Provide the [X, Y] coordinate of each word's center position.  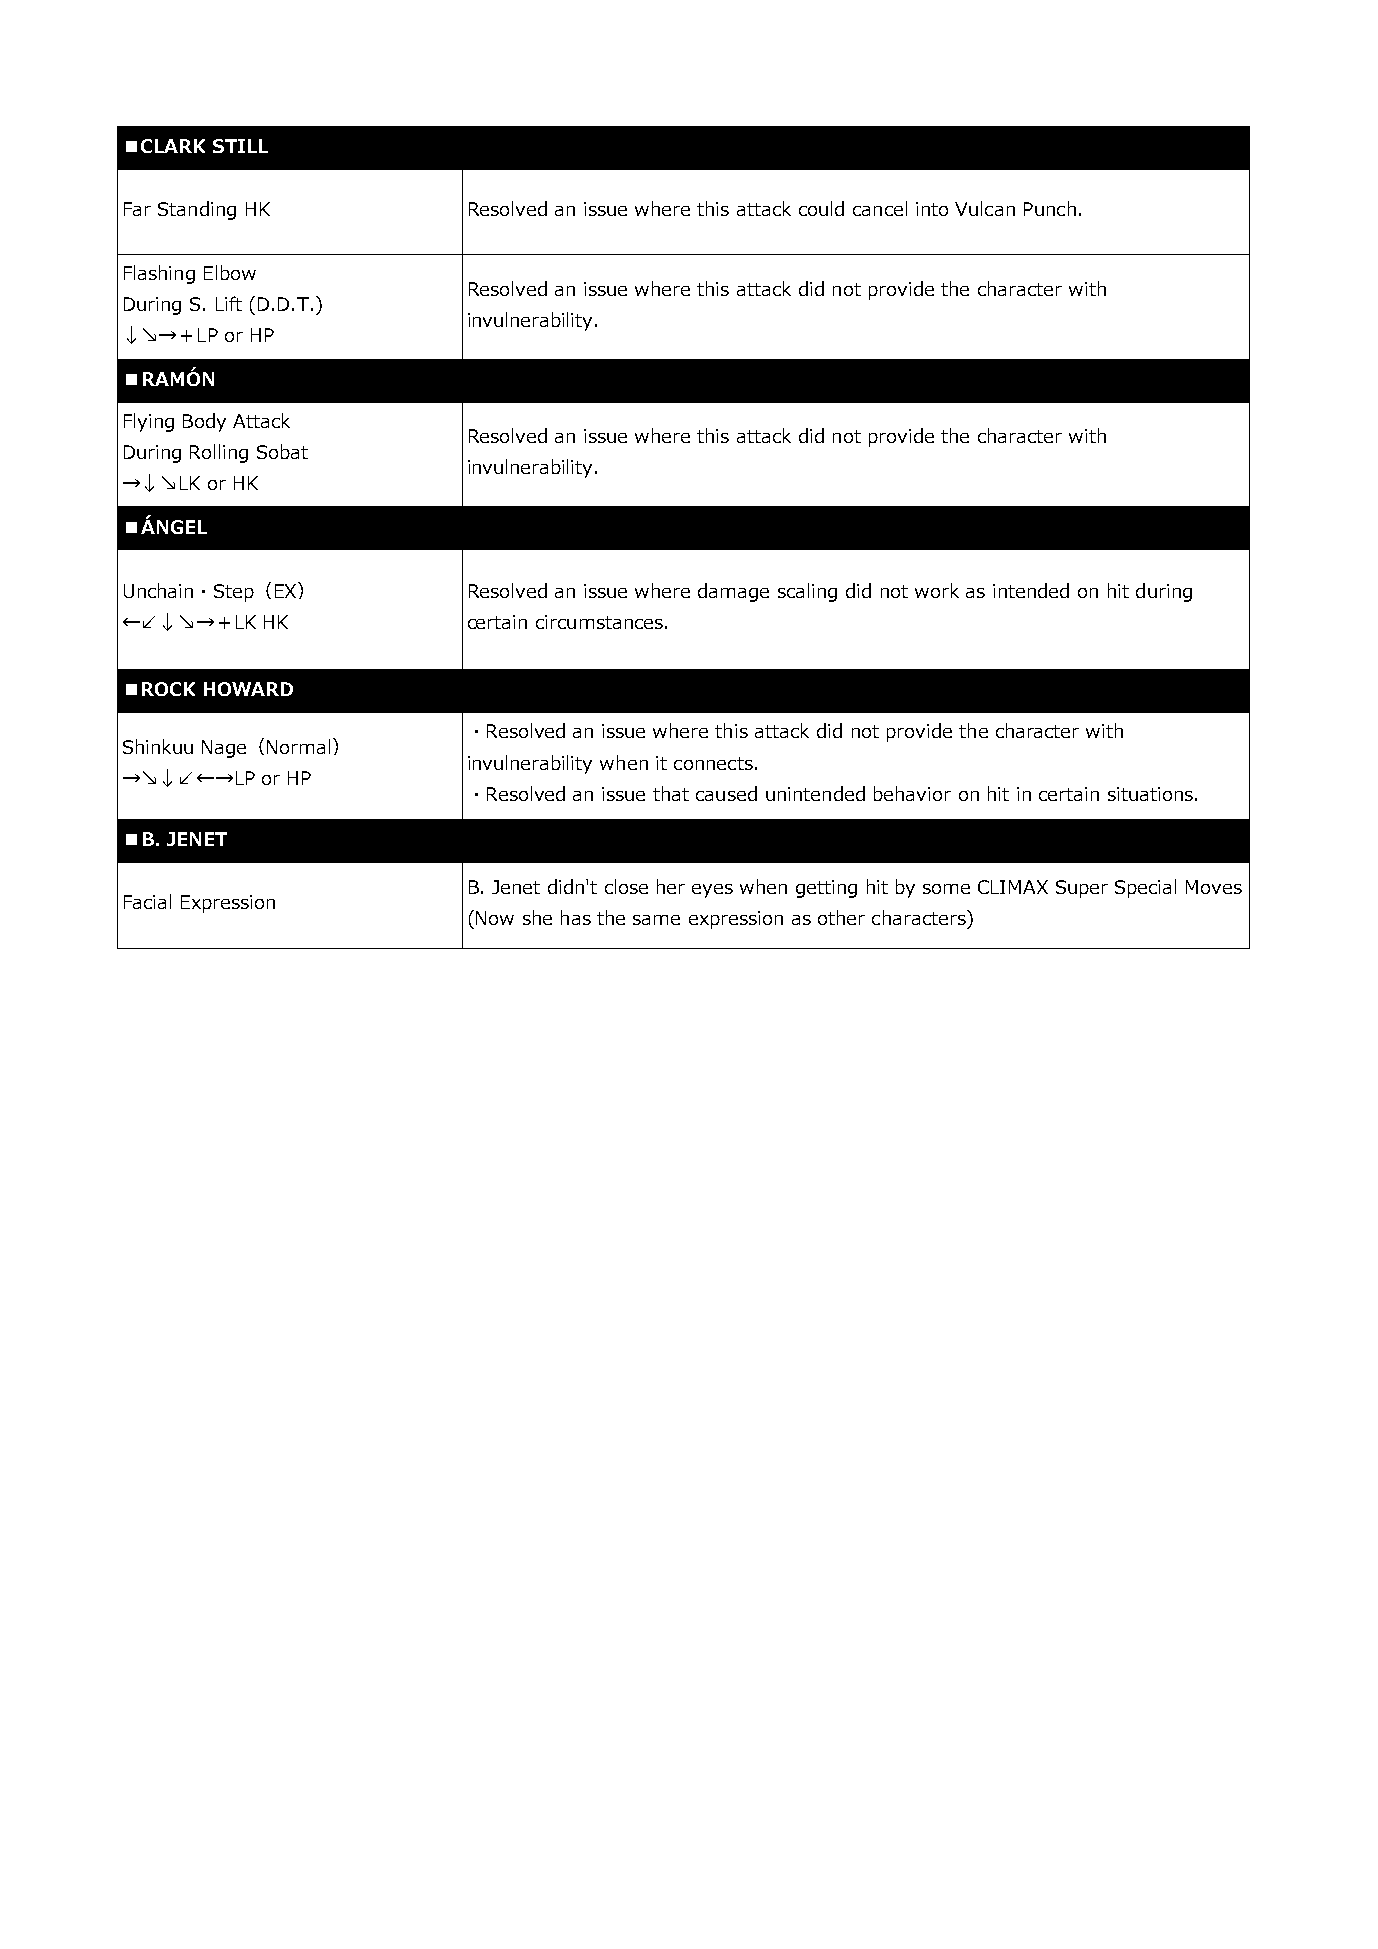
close [626, 886]
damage [733, 592]
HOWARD [248, 689]
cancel [880, 208]
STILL [240, 146]
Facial [147, 901]
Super [1082, 889]
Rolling [219, 453]
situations [1150, 794]
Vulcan [985, 208]
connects [713, 763]
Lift [229, 303]
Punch [1050, 208]
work [937, 590]
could [821, 208]
